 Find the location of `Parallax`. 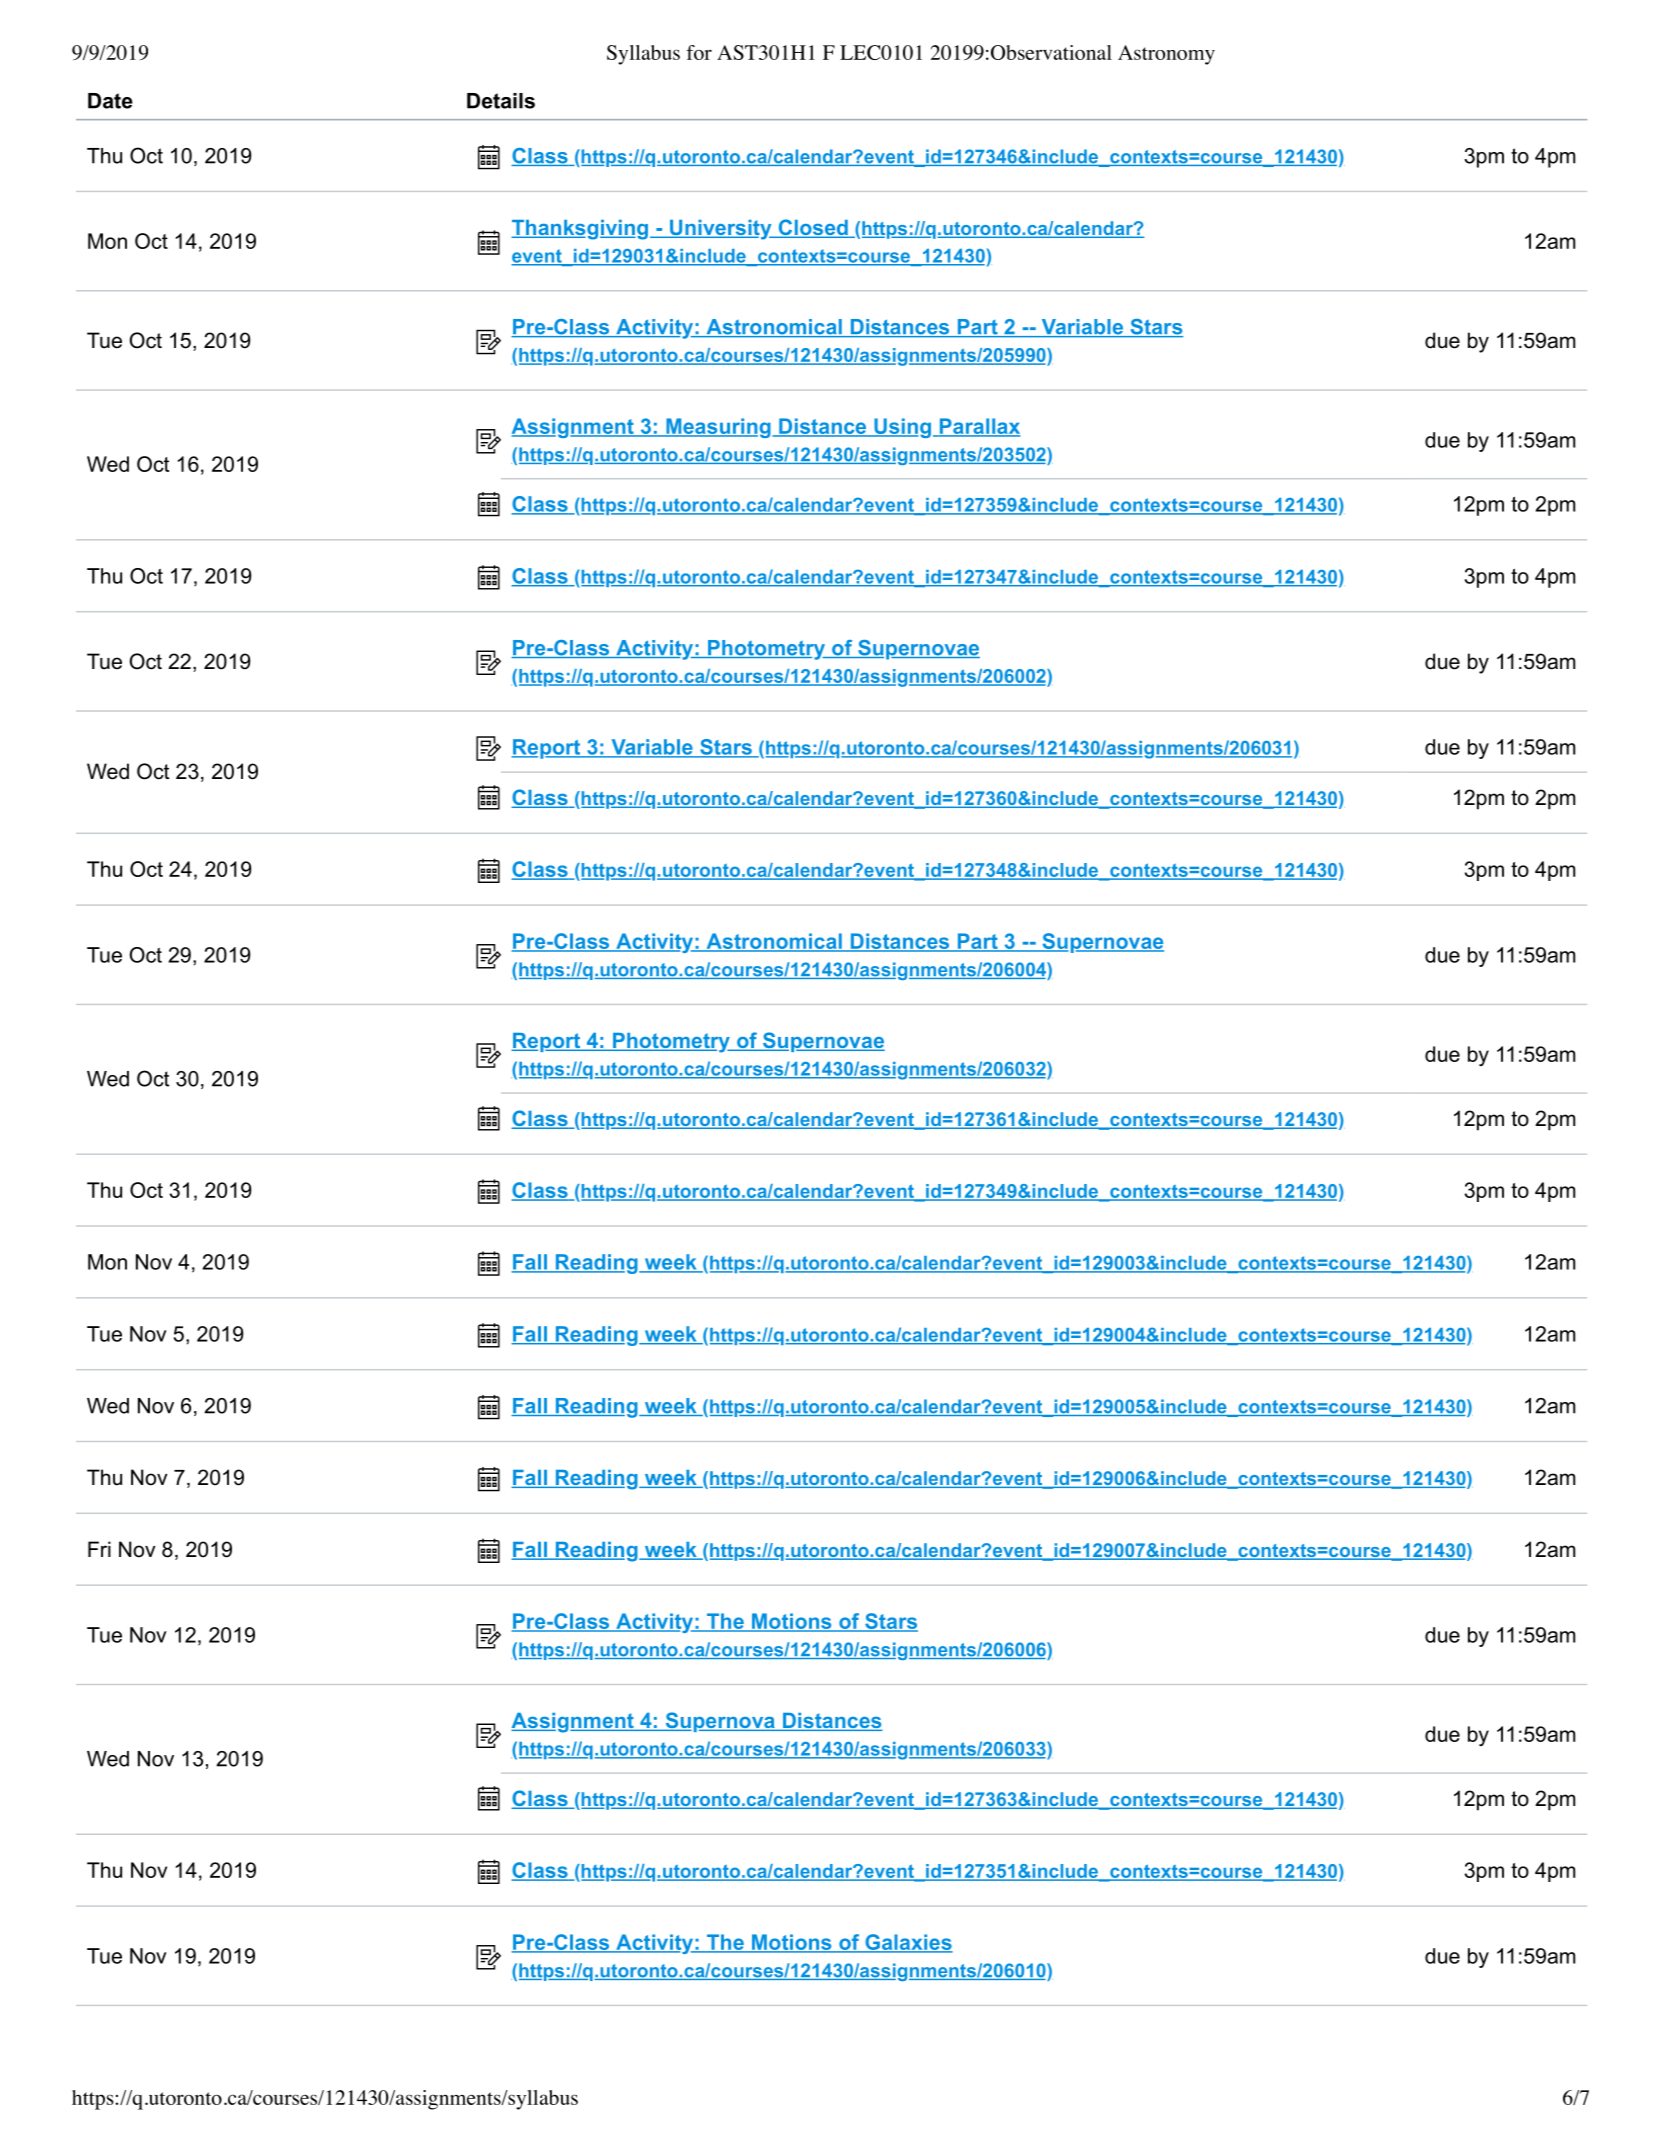

Parallax is located at coordinates (978, 427).
